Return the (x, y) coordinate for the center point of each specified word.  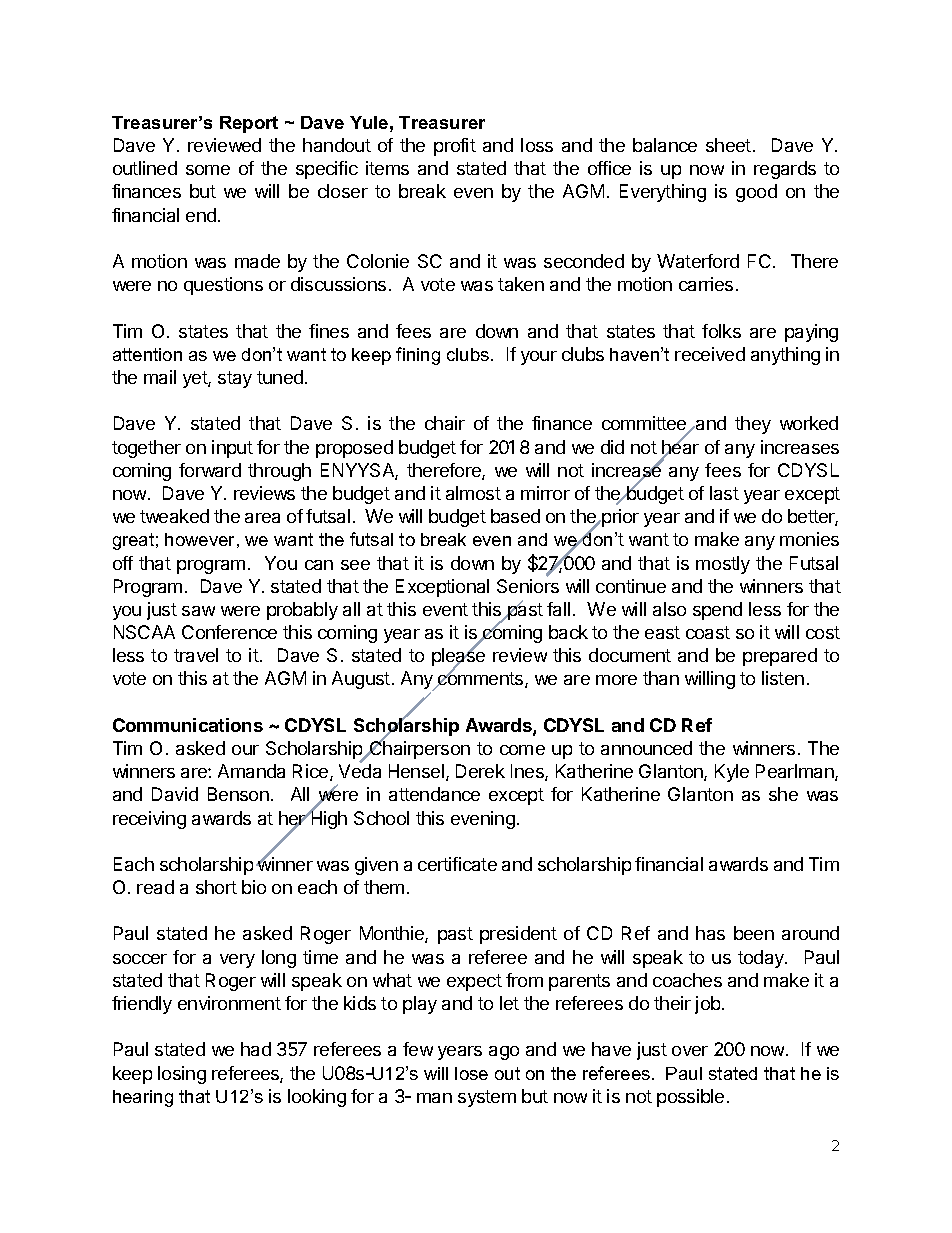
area (262, 518)
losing (182, 1075)
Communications (188, 725)
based (515, 516)
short (216, 887)
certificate (457, 864)
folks (721, 331)
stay (235, 379)
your (539, 358)
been (754, 933)
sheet (728, 145)
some (208, 170)
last (724, 493)
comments (481, 679)
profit (455, 147)
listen (783, 678)
